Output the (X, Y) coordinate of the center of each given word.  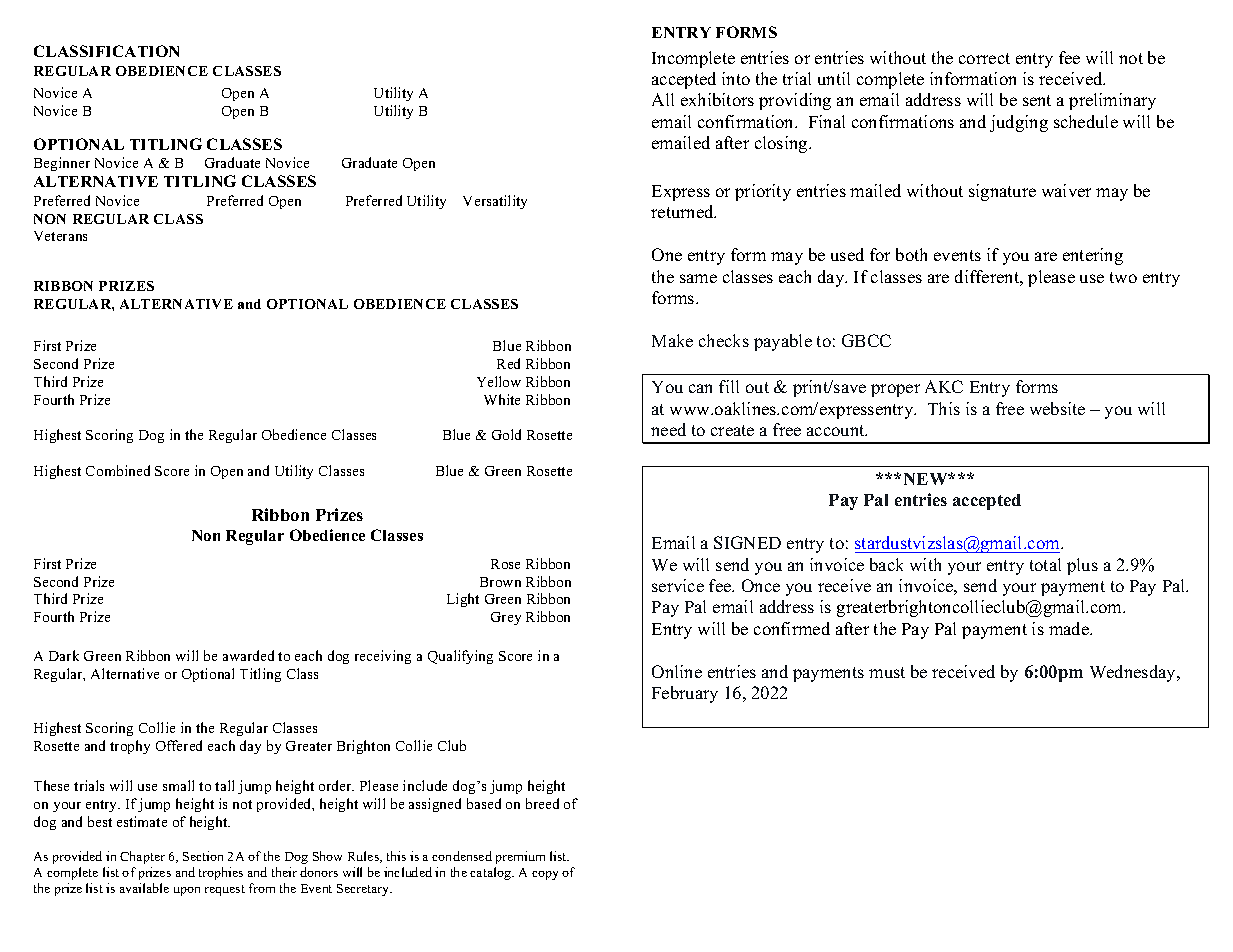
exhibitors (717, 99)
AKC (944, 386)
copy (545, 875)
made (1070, 628)
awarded (248, 655)
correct (984, 58)
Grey (506, 618)
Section (203, 856)
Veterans (60, 236)
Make (672, 340)
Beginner (62, 164)
